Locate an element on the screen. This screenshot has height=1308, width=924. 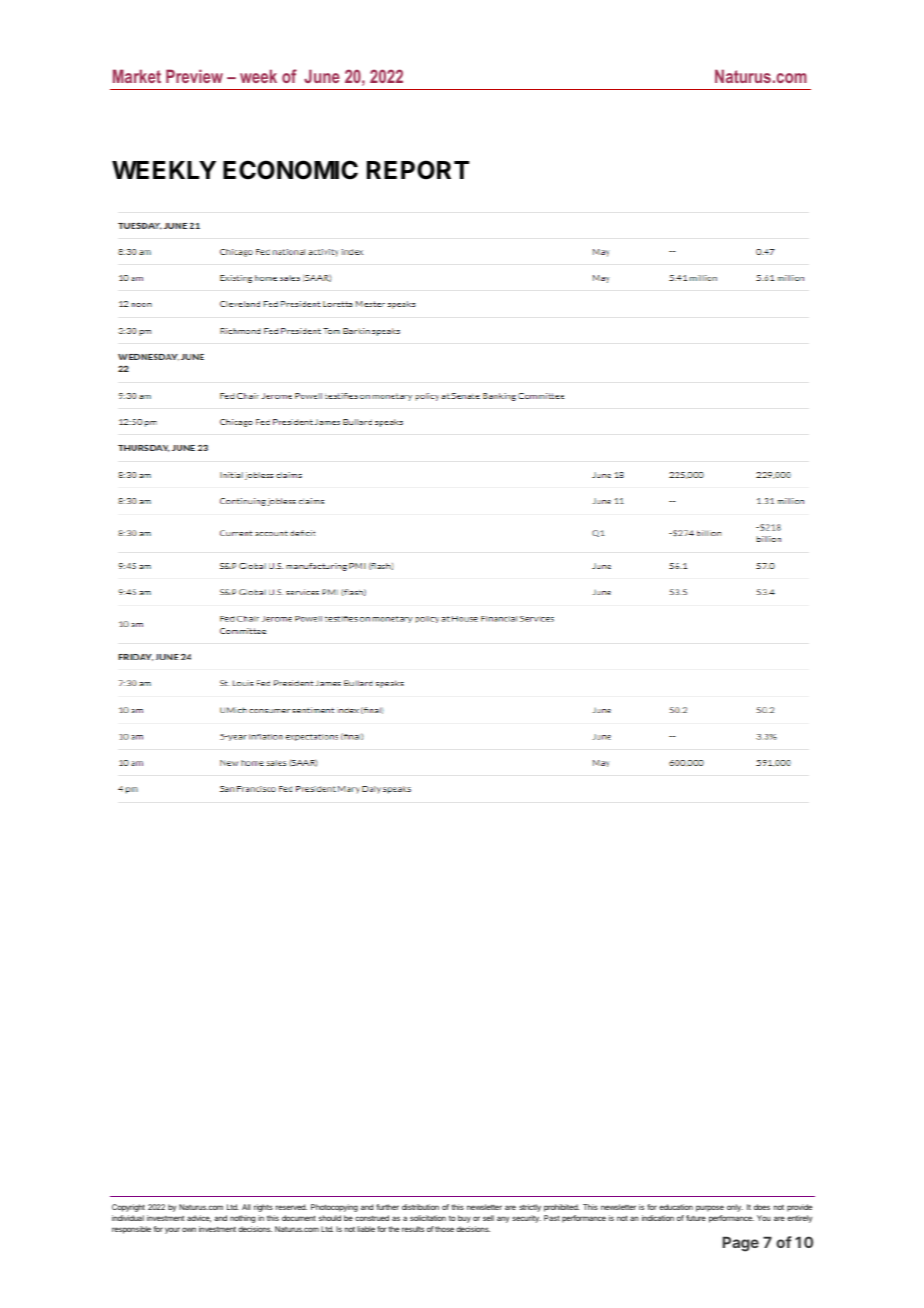
REPORT is located at coordinates (418, 170).
